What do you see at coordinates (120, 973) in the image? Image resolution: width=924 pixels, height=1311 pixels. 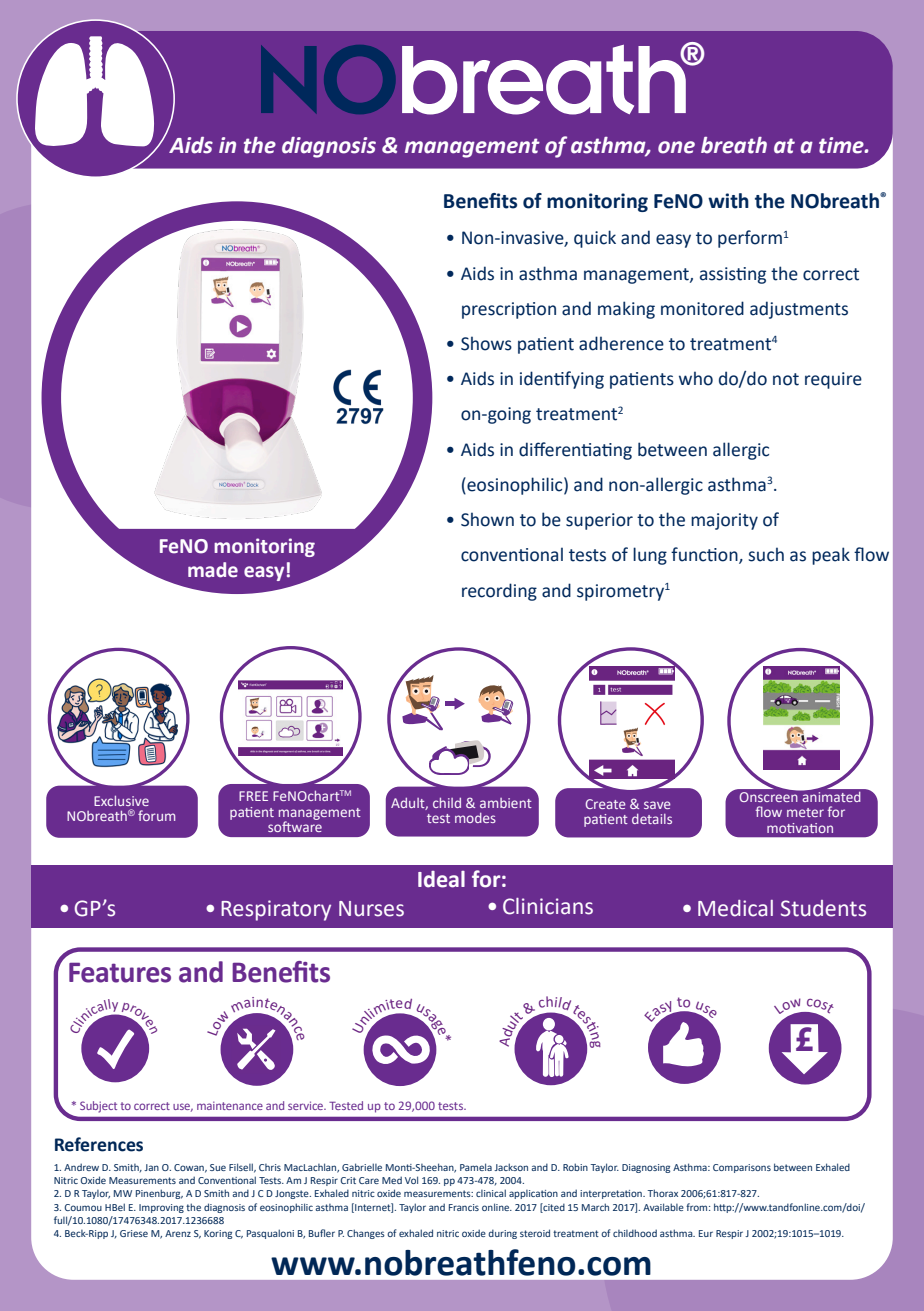 I see `Features` at bounding box center [120, 973].
